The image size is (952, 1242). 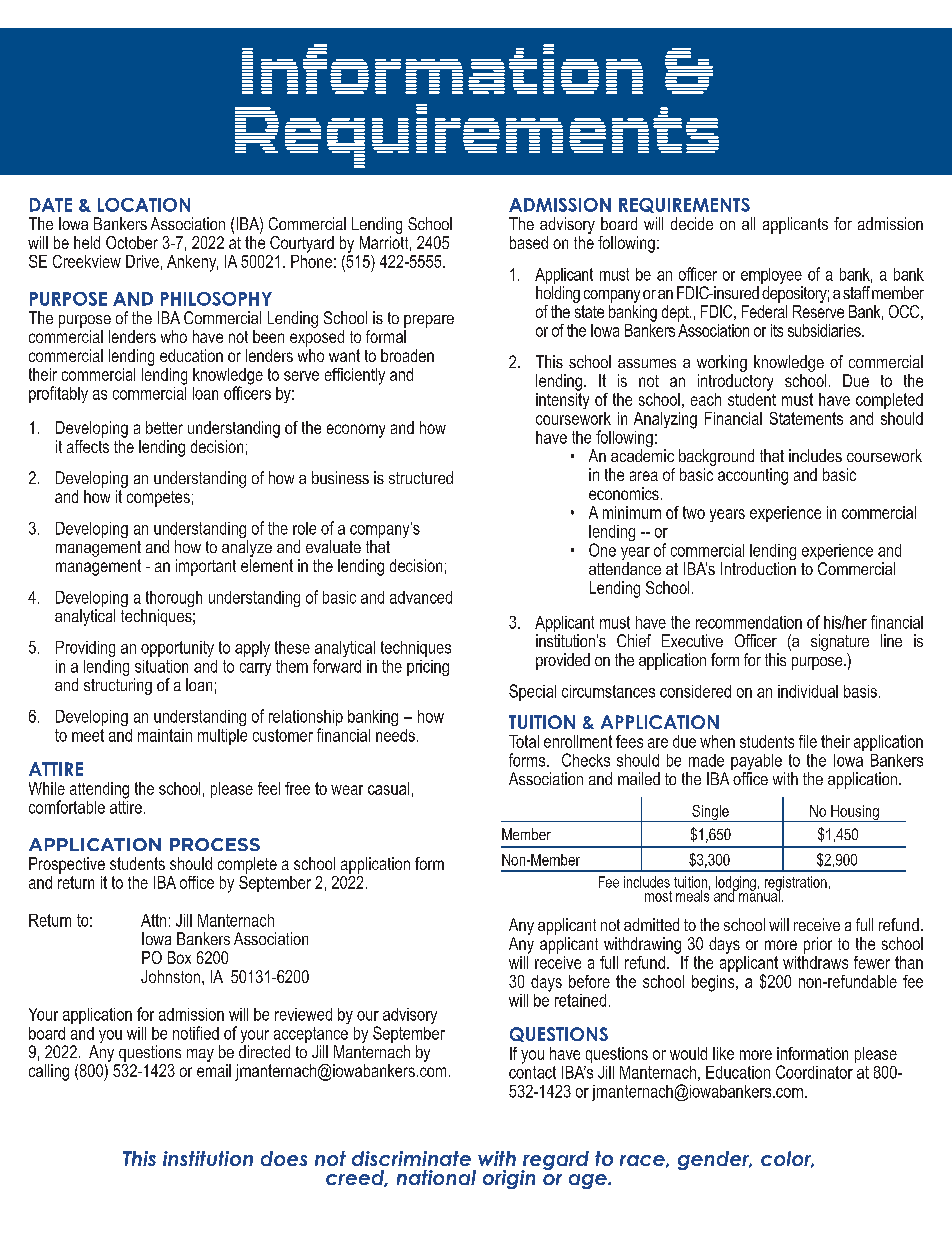 I want to click on does, so click(x=284, y=1158).
